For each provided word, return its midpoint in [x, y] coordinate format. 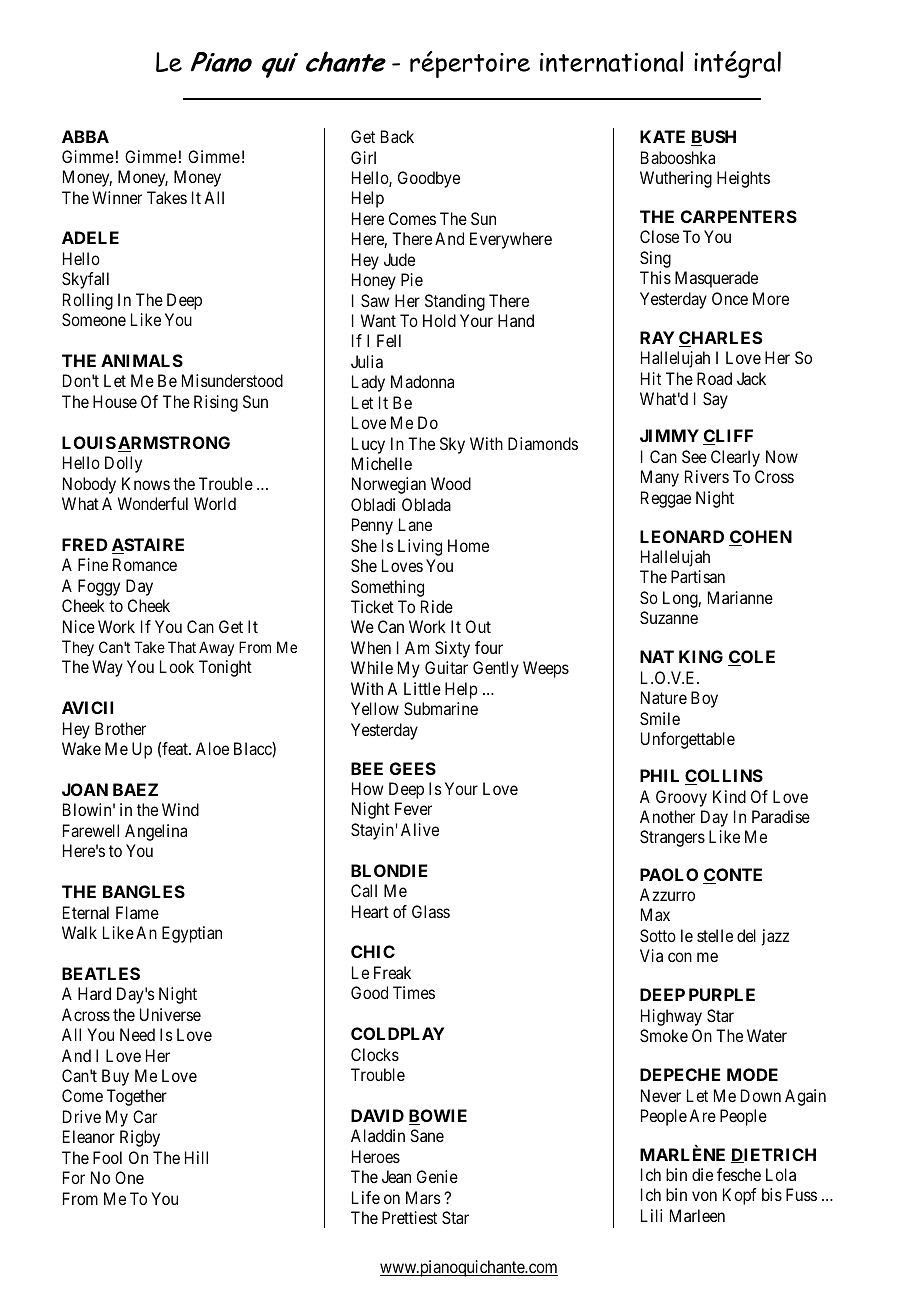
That [182, 647]
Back [397, 136]
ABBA [85, 136]
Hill [196, 1157]
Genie [437, 1176]
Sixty [452, 649]
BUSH [713, 138]
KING [701, 656]
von [704, 1196]
